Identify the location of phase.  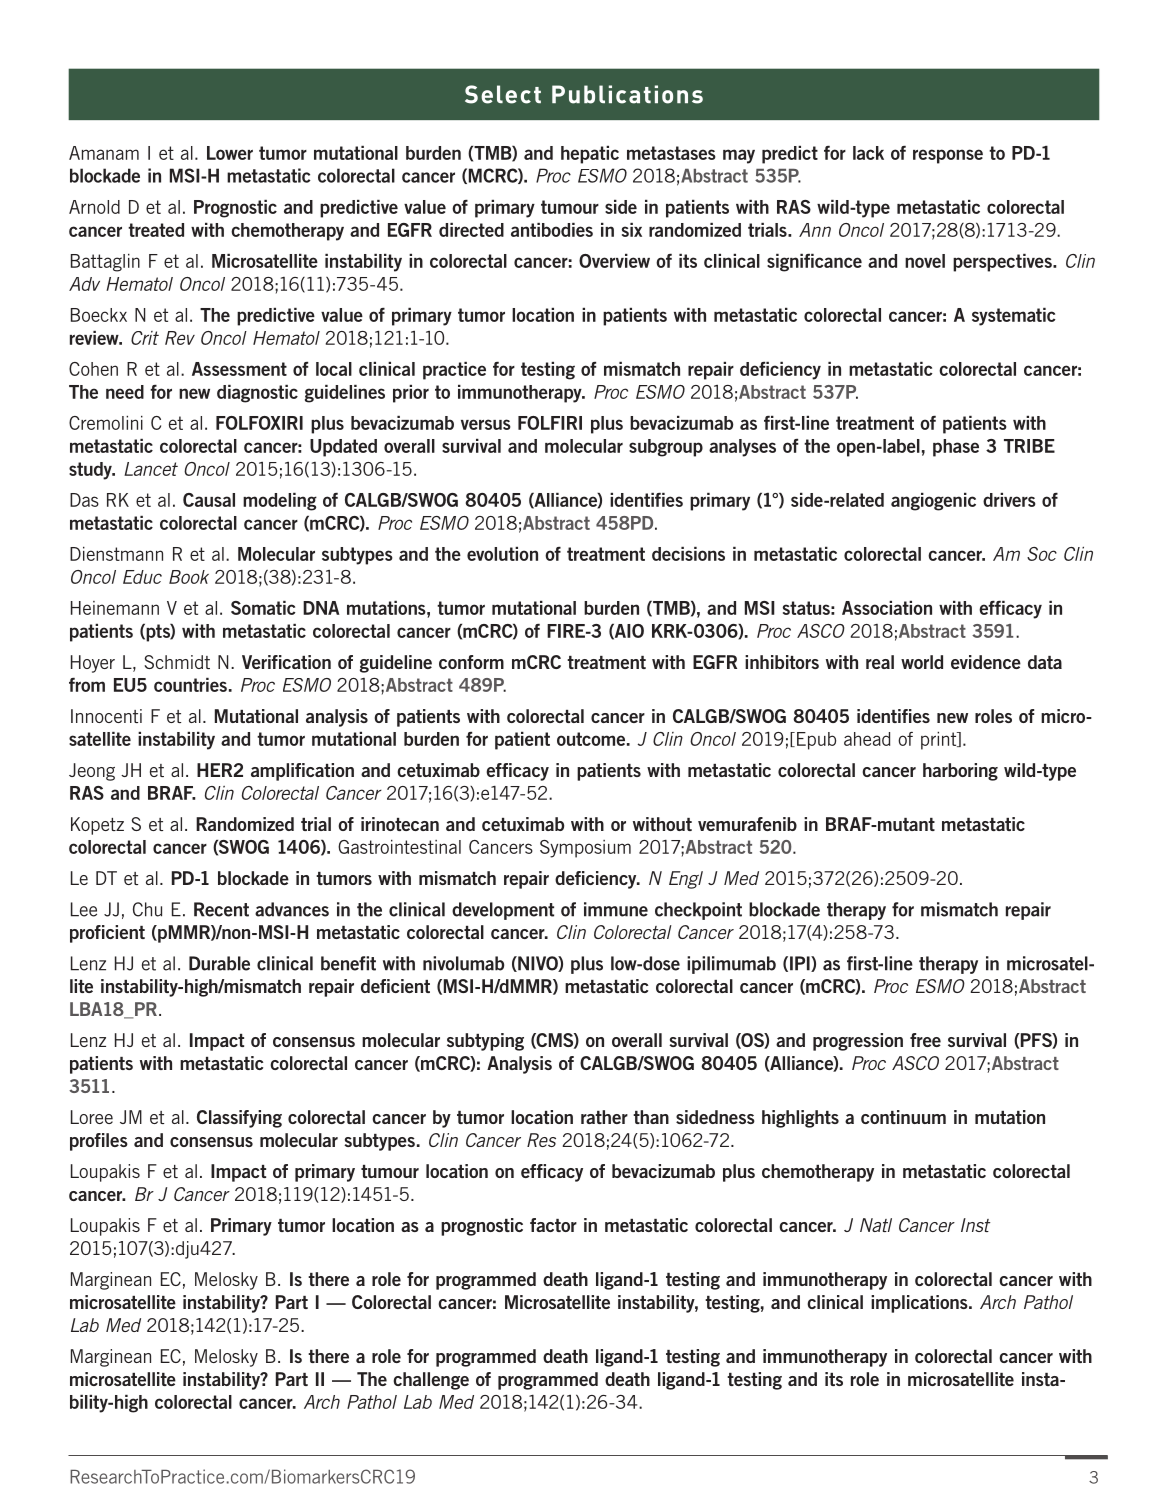
(956, 448).
